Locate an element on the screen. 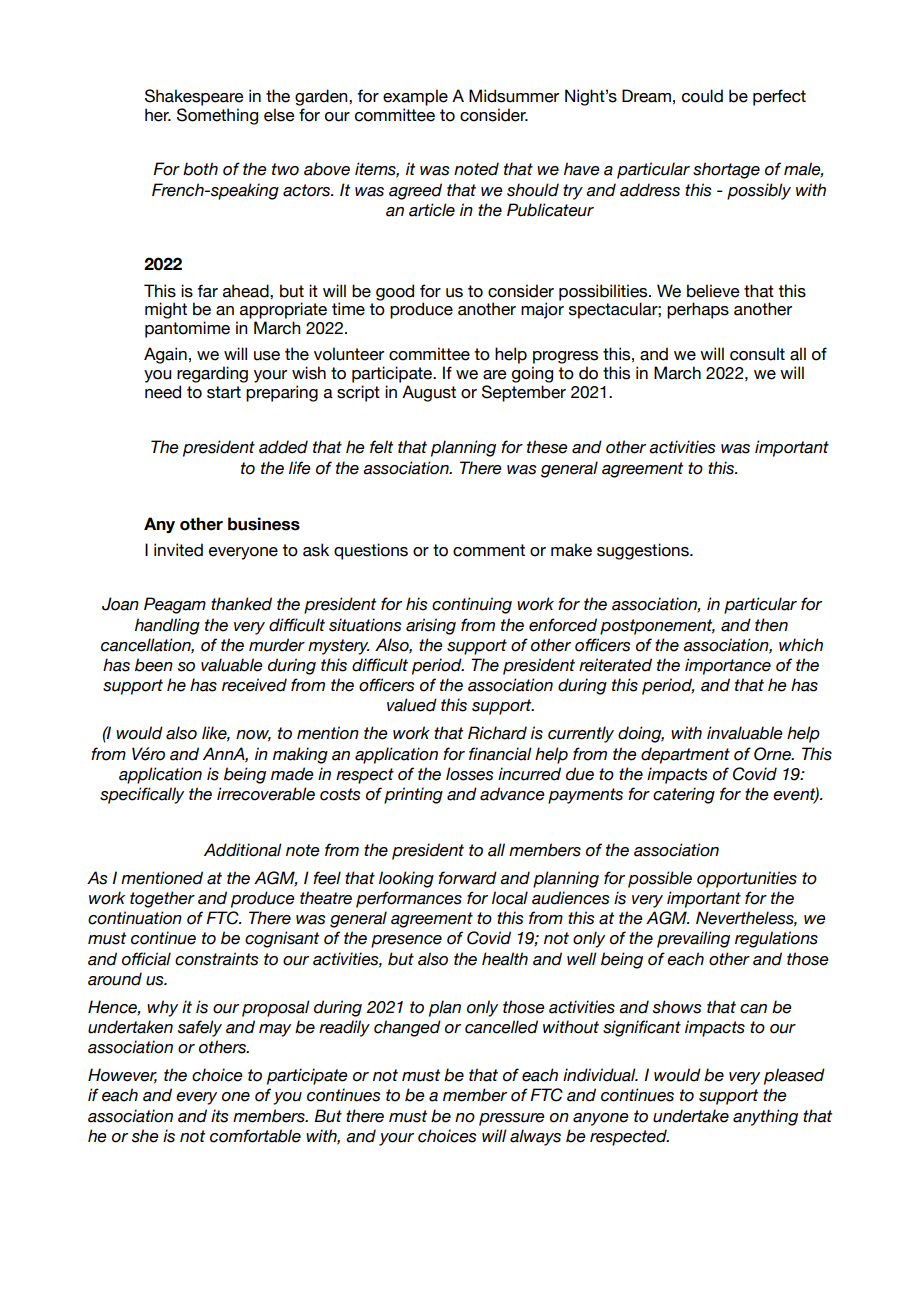  handling is located at coordinates (167, 626).
